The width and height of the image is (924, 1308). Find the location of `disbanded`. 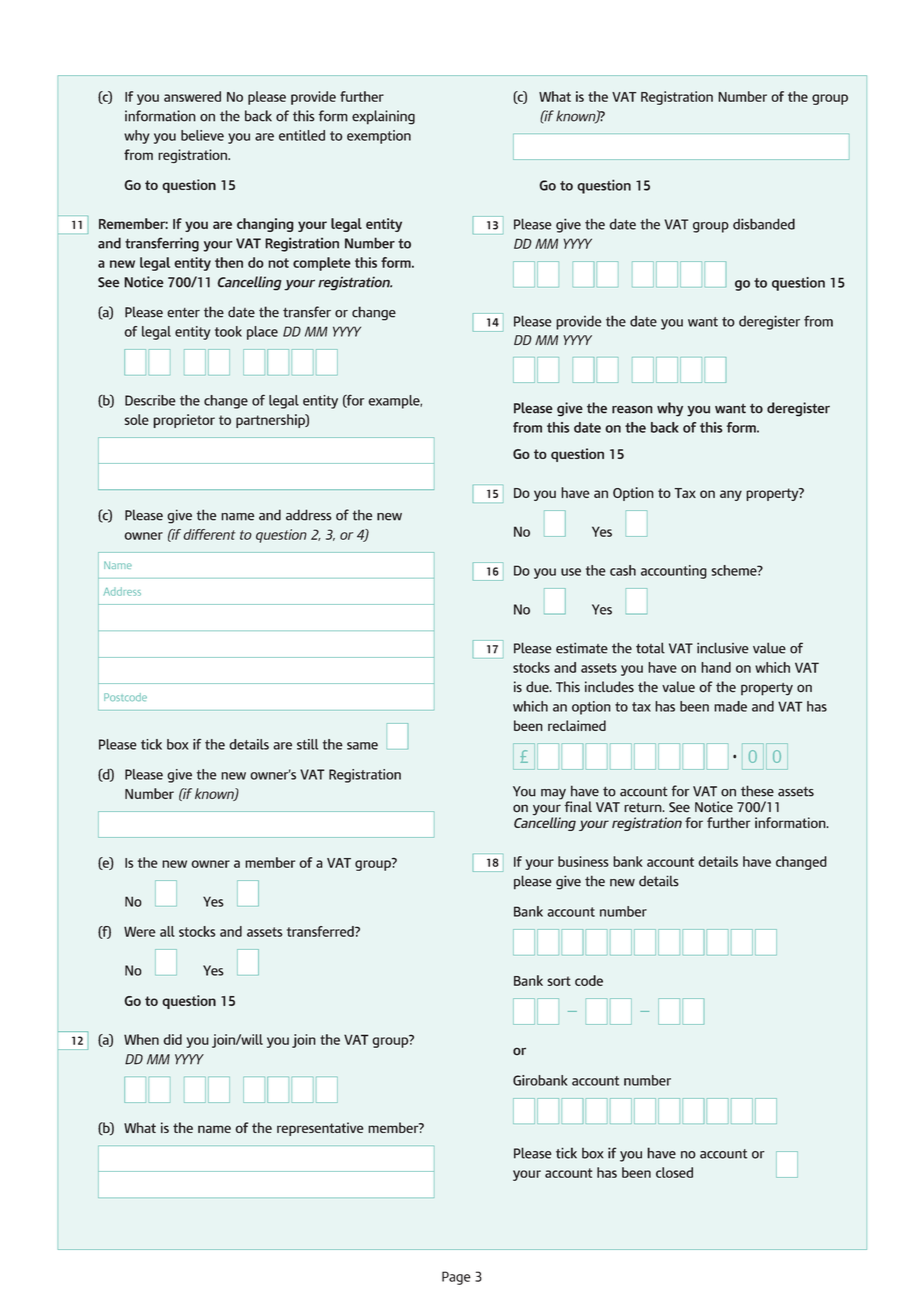

disbanded is located at coordinates (764, 224).
